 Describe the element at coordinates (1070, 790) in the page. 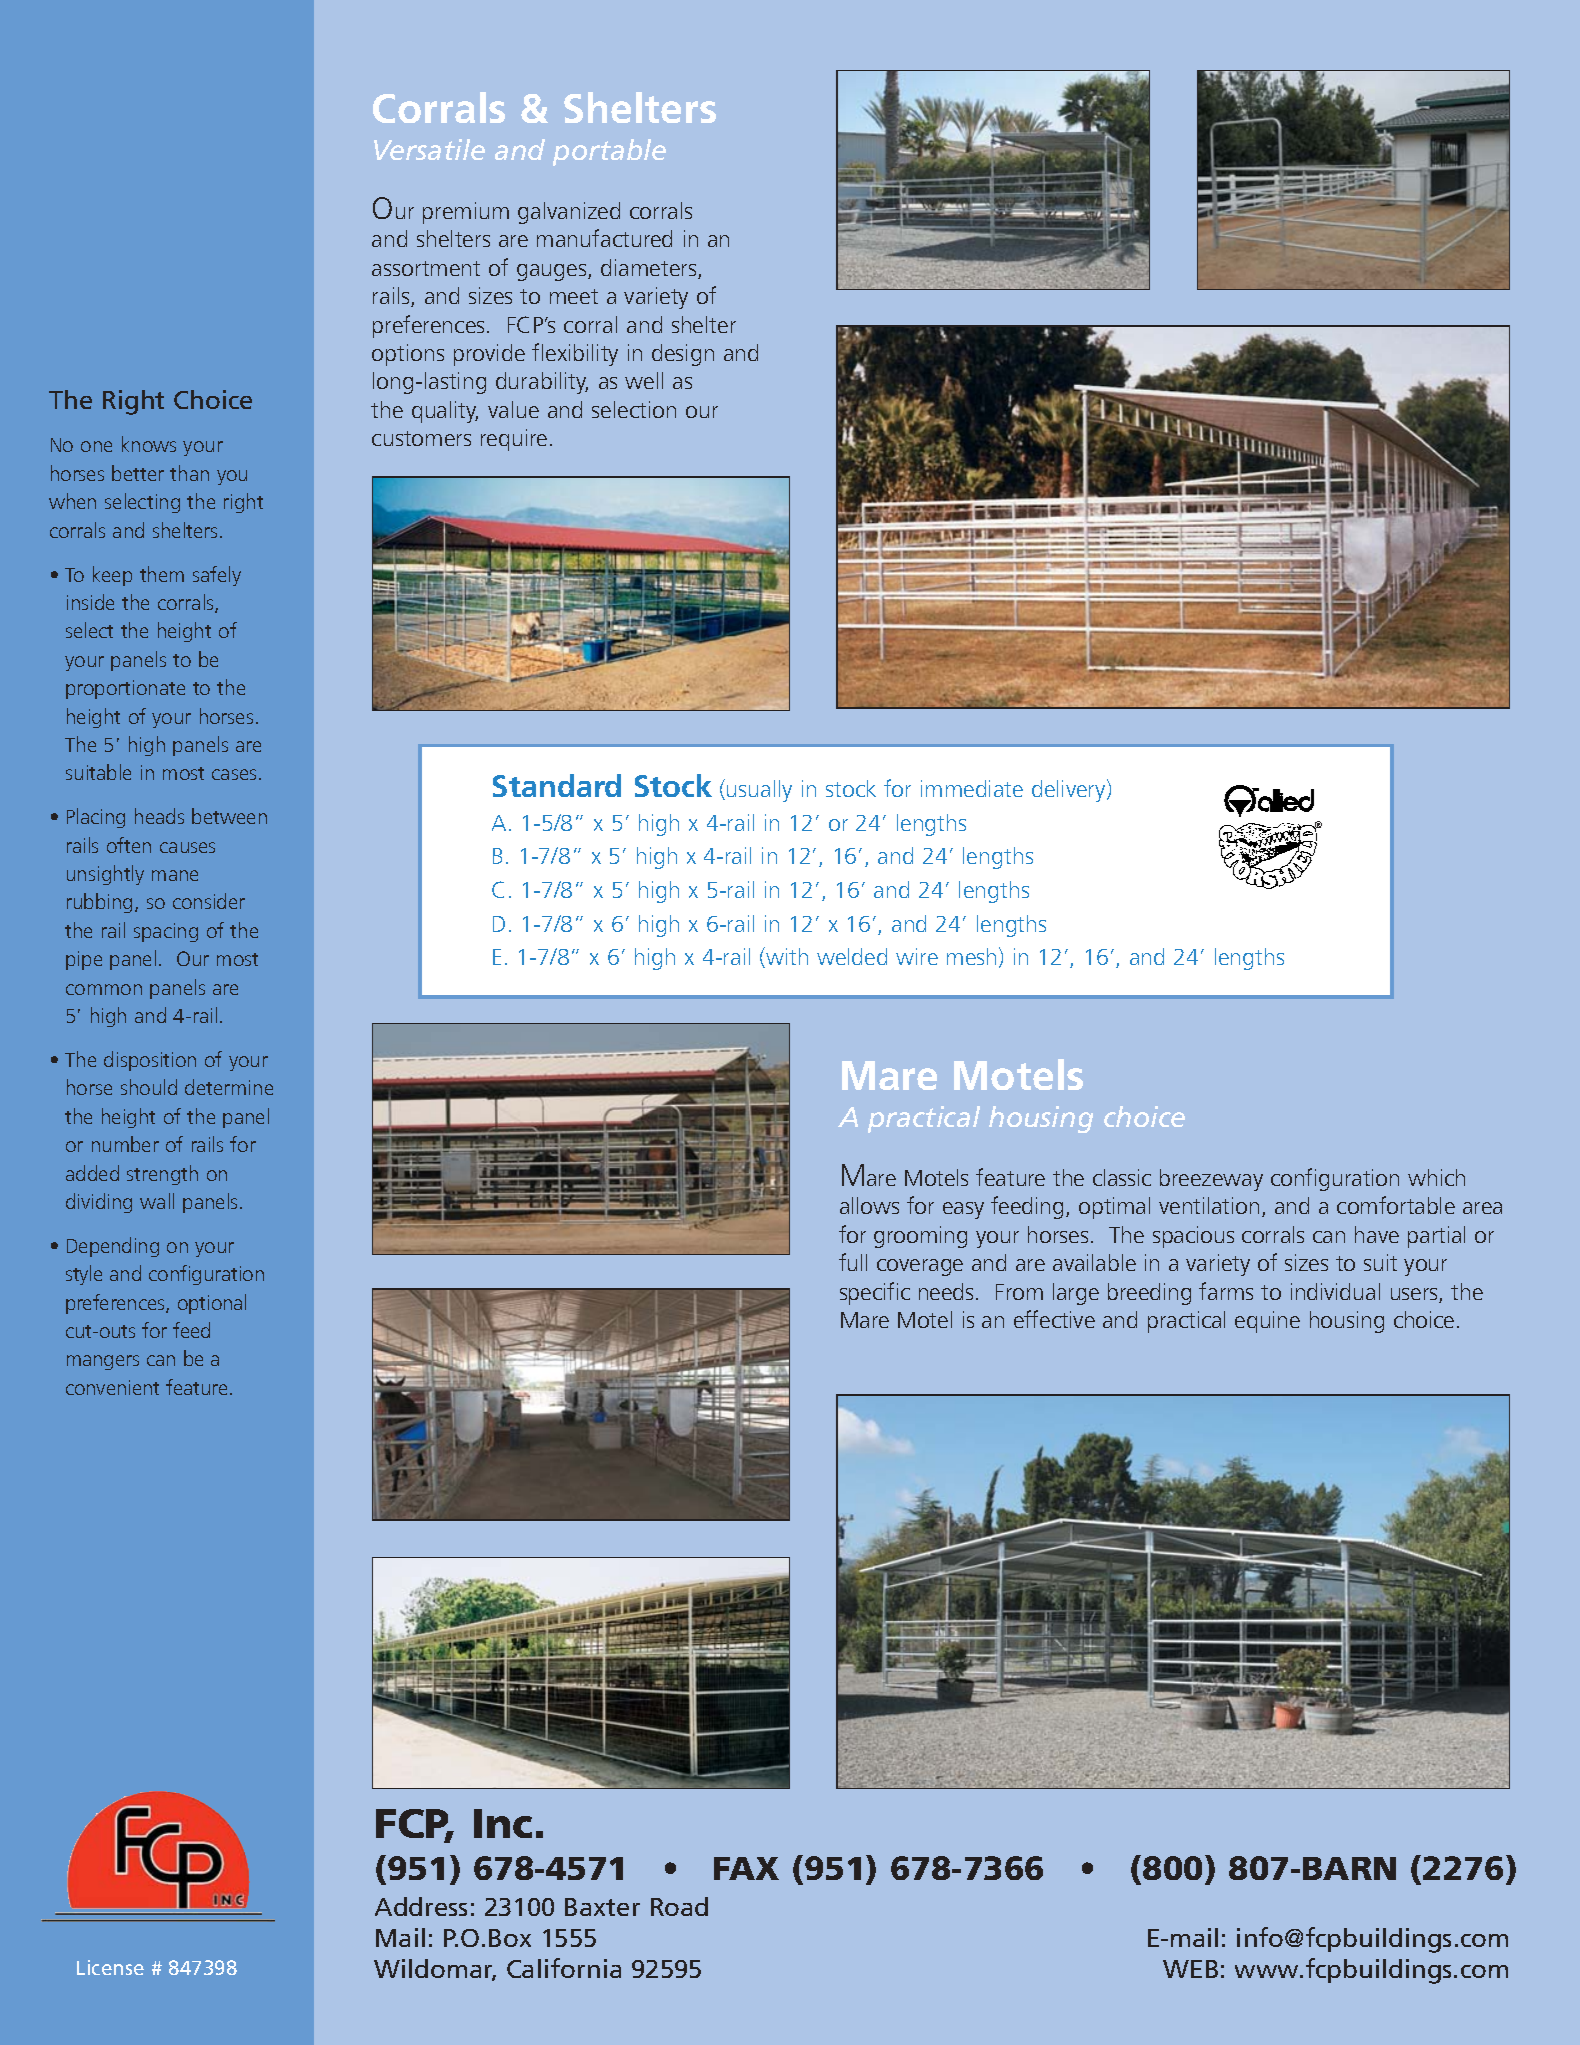

I see `delivery` at that location.
